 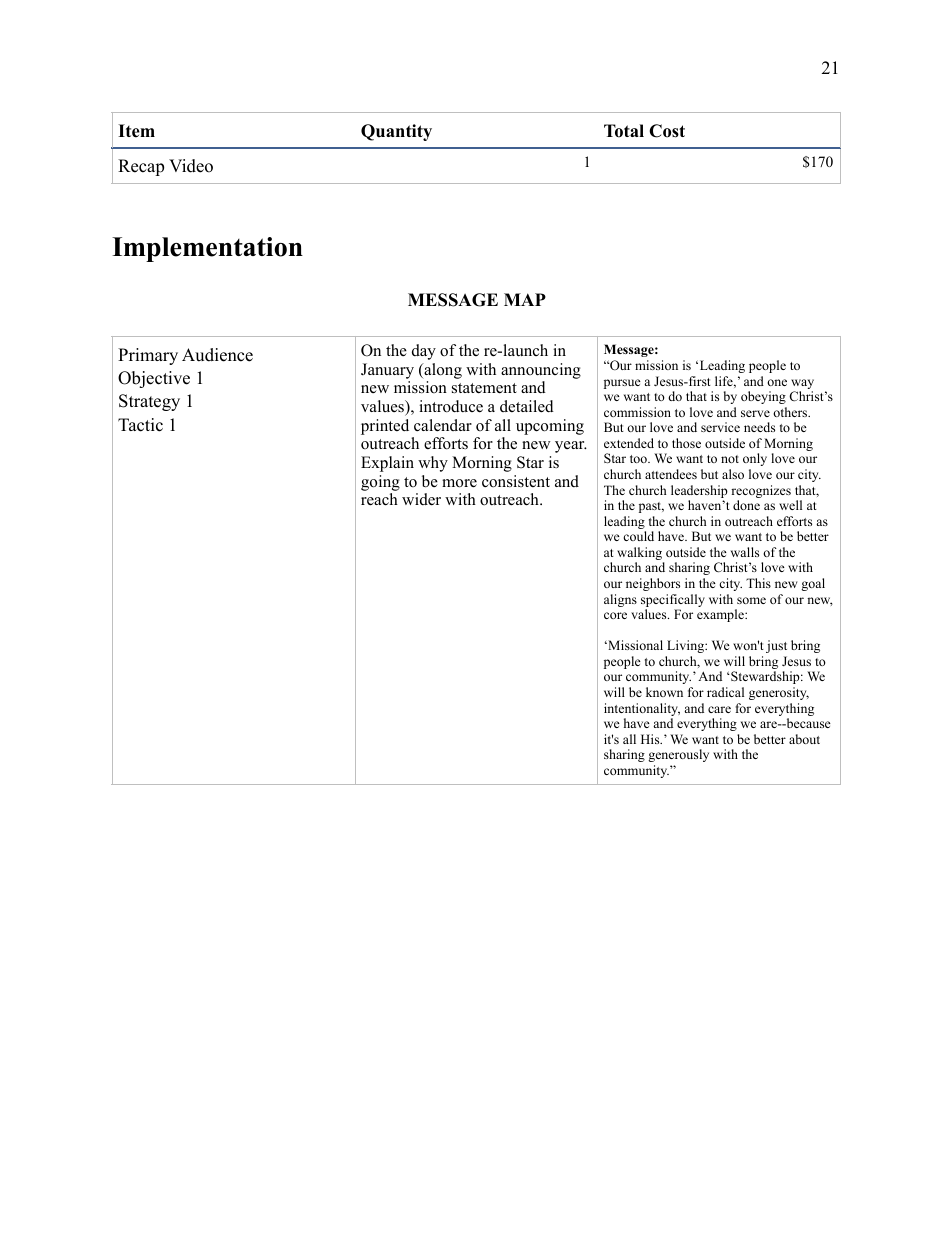 What do you see at coordinates (191, 166) in the page?
I see `Video` at bounding box center [191, 166].
